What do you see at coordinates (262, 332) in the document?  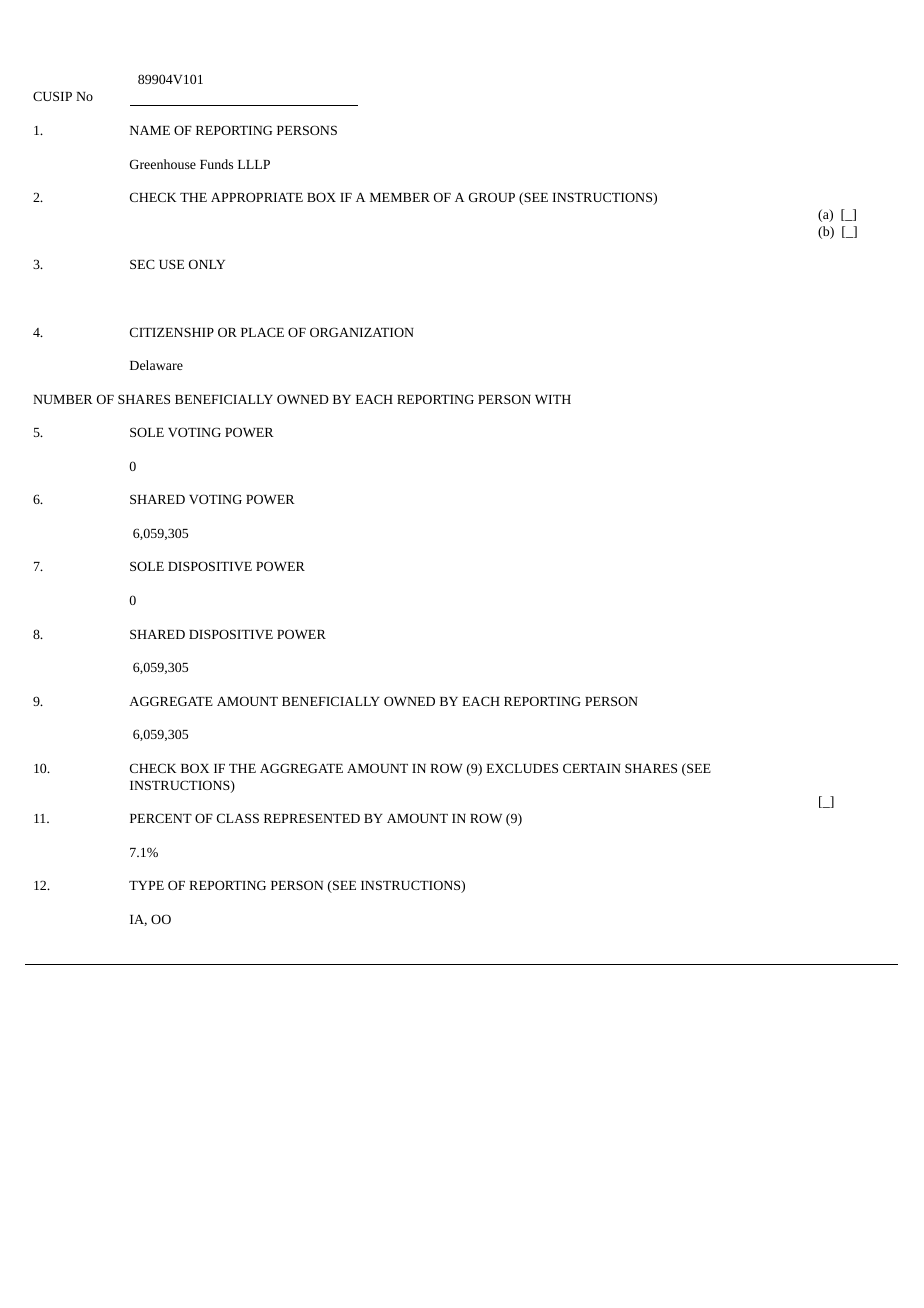 I see `PLACE` at bounding box center [262, 332].
